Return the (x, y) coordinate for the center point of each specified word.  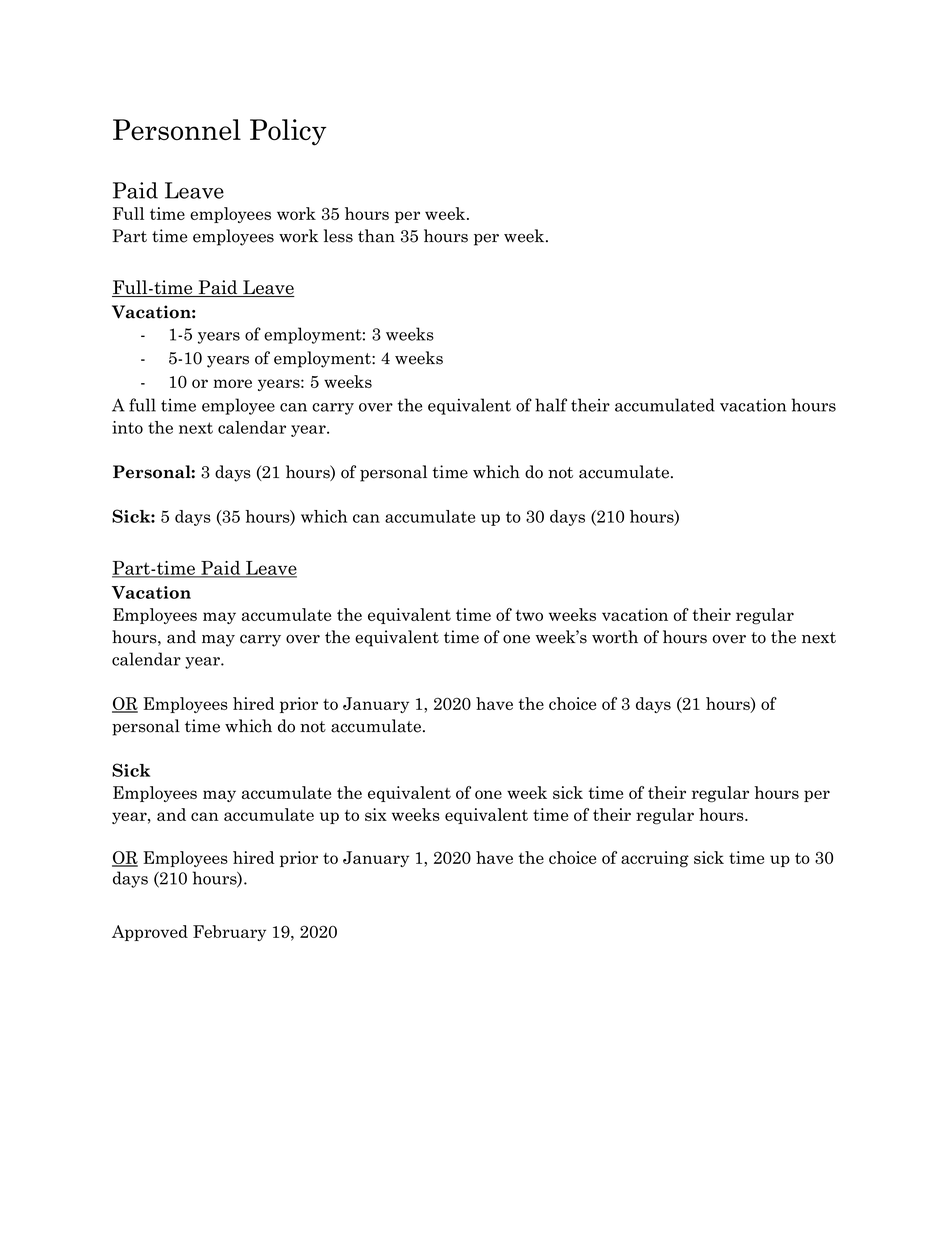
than (376, 236)
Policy (288, 132)
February (229, 933)
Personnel (177, 129)
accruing (655, 859)
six (376, 814)
